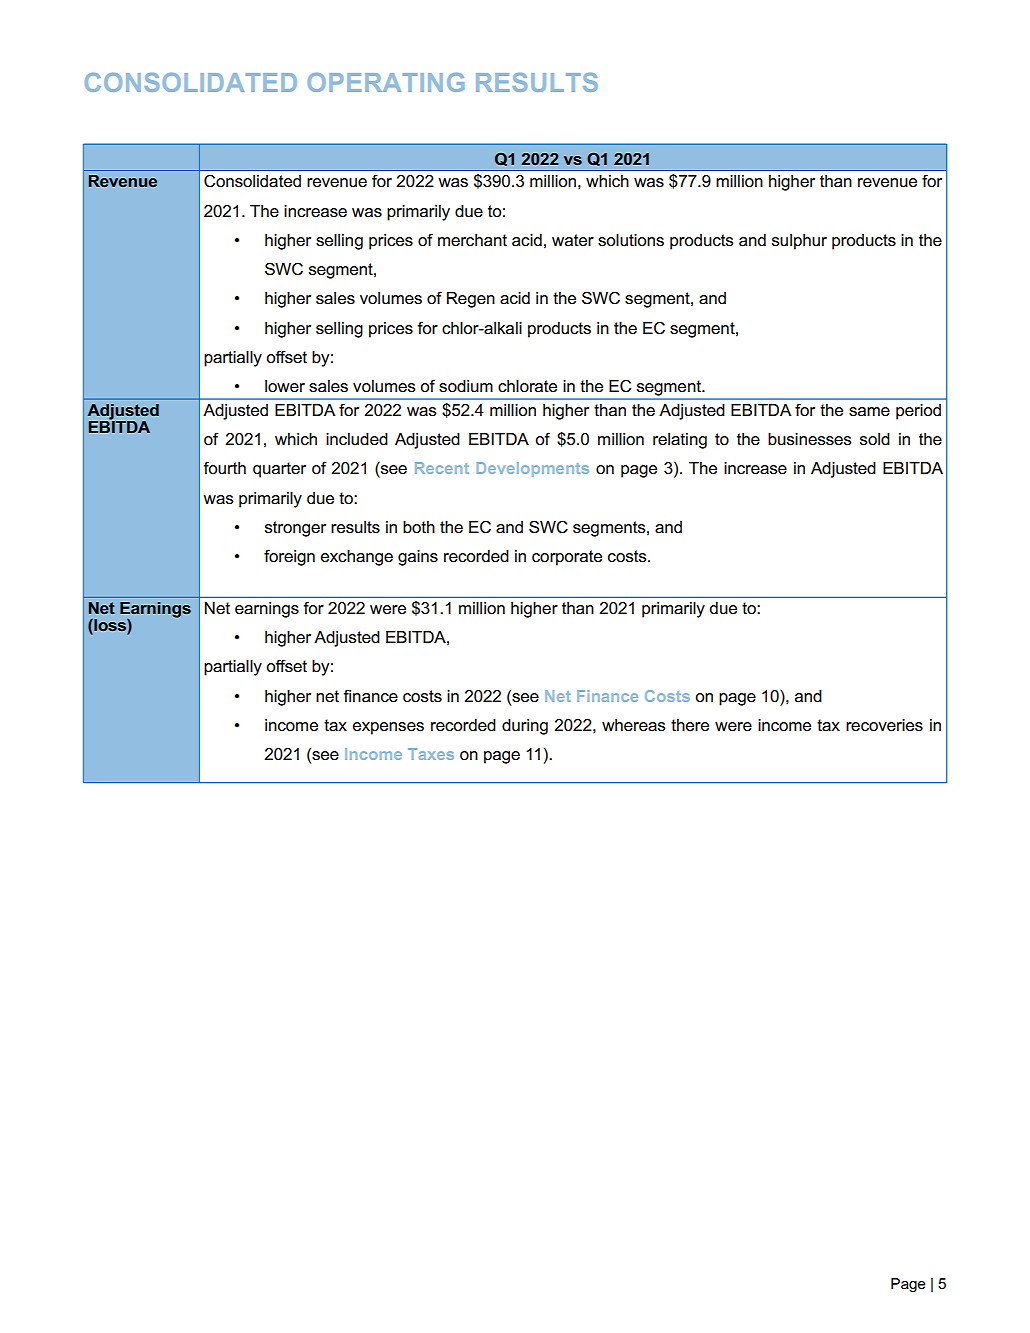  I want to click on expenses, so click(388, 728).
